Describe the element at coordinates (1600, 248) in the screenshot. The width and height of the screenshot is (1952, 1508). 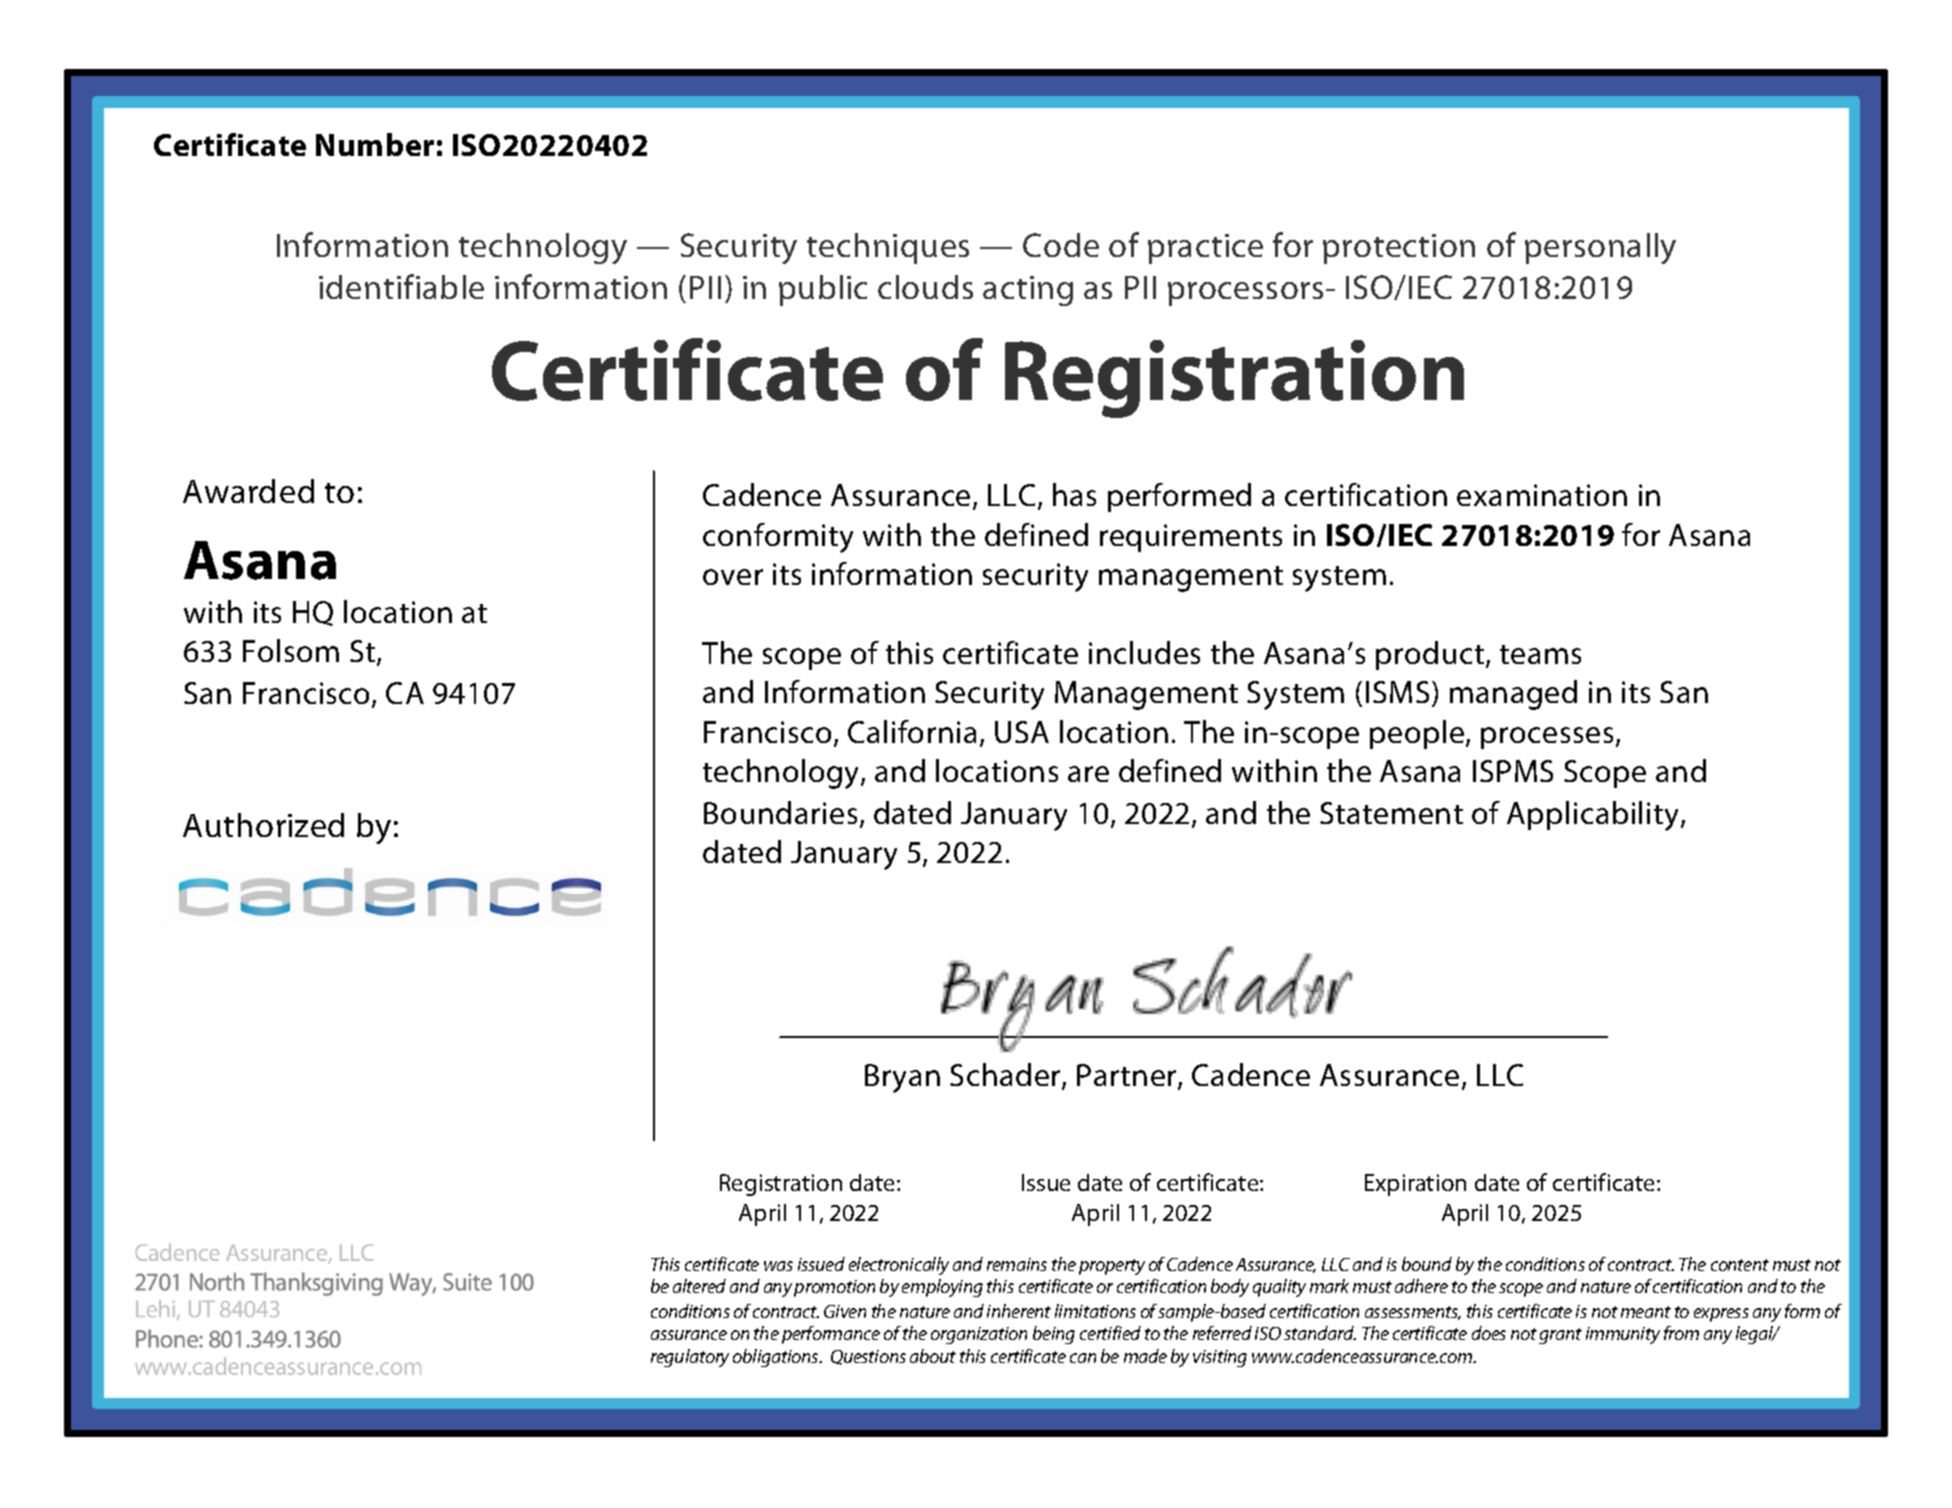
I see `personally` at that location.
